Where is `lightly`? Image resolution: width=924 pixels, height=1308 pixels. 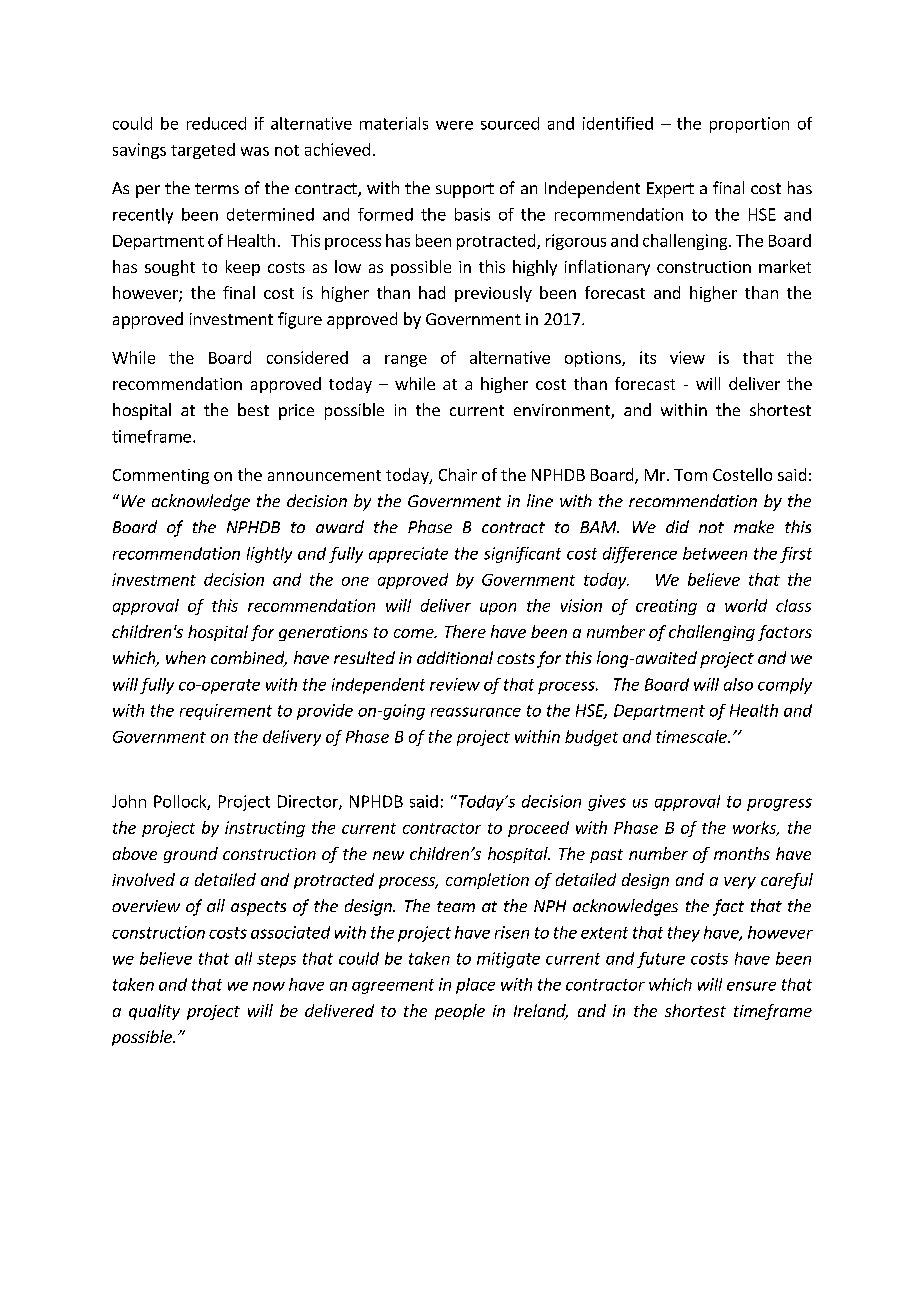
lightly is located at coordinates (269, 555).
